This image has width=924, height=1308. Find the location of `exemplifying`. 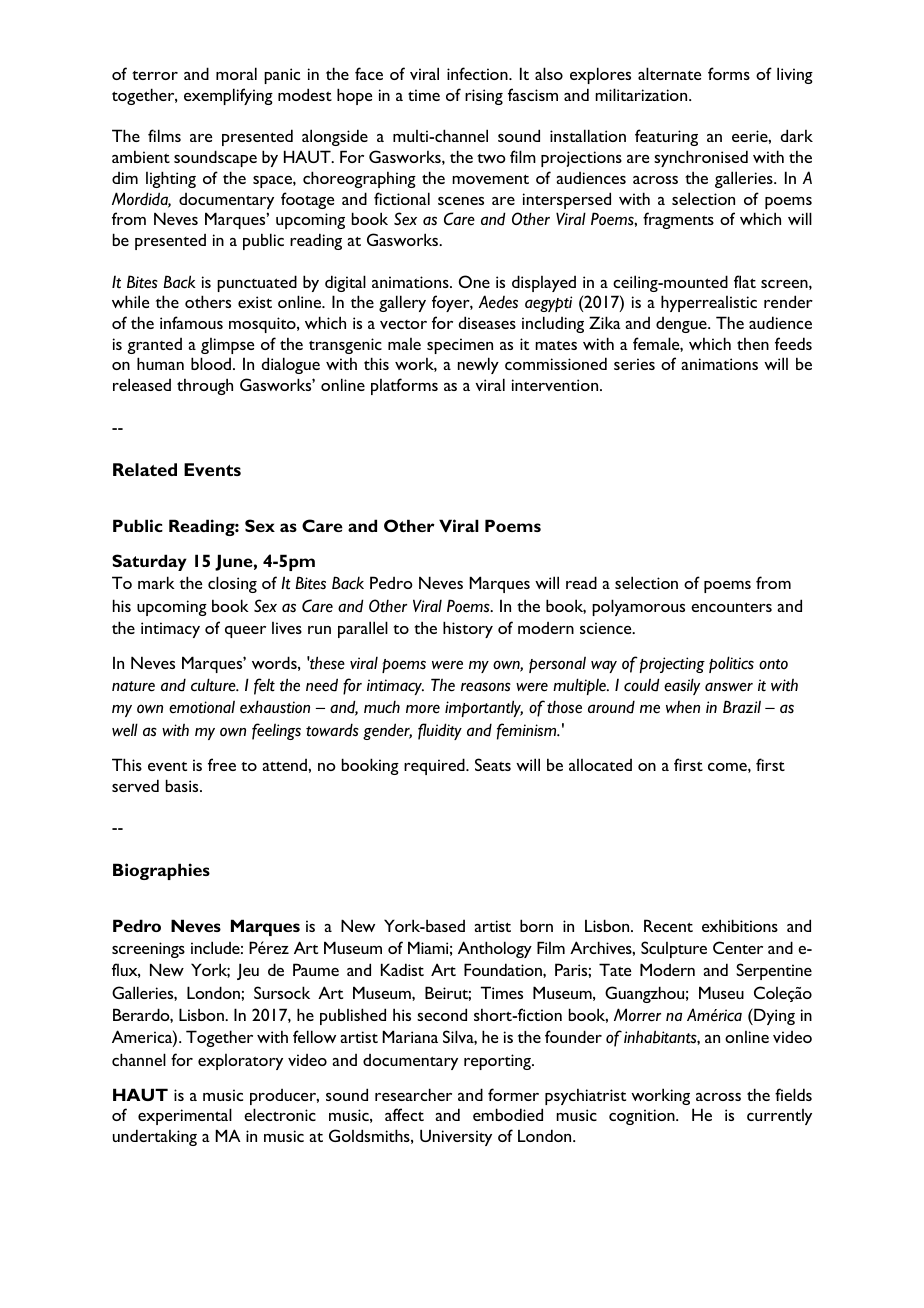

exemplifying is located at coordinates (228, 96).
